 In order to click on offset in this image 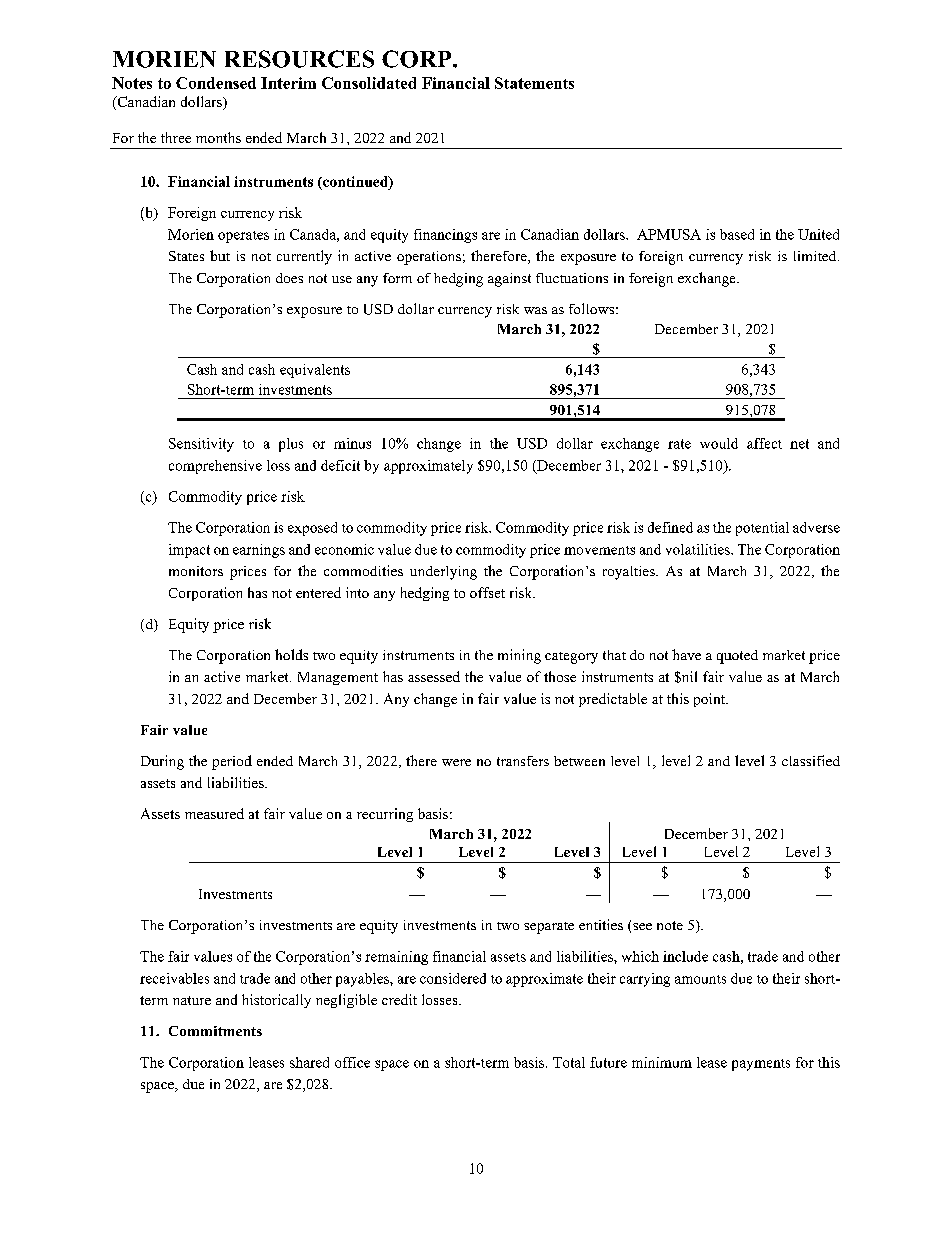, I will do `click(487, 592)`.
